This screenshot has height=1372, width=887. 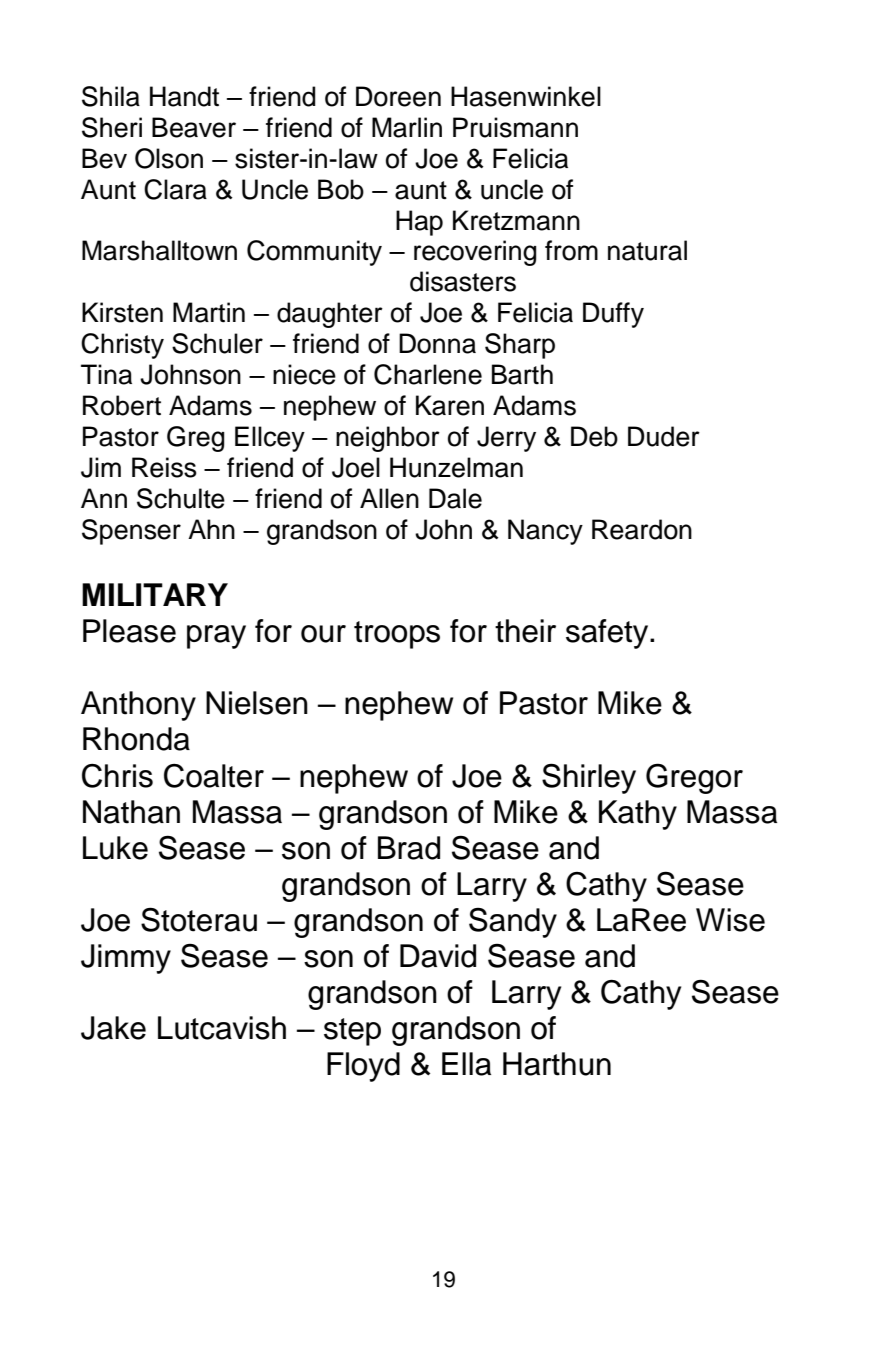 I want to click on troops, so click(x=397, y=635).
